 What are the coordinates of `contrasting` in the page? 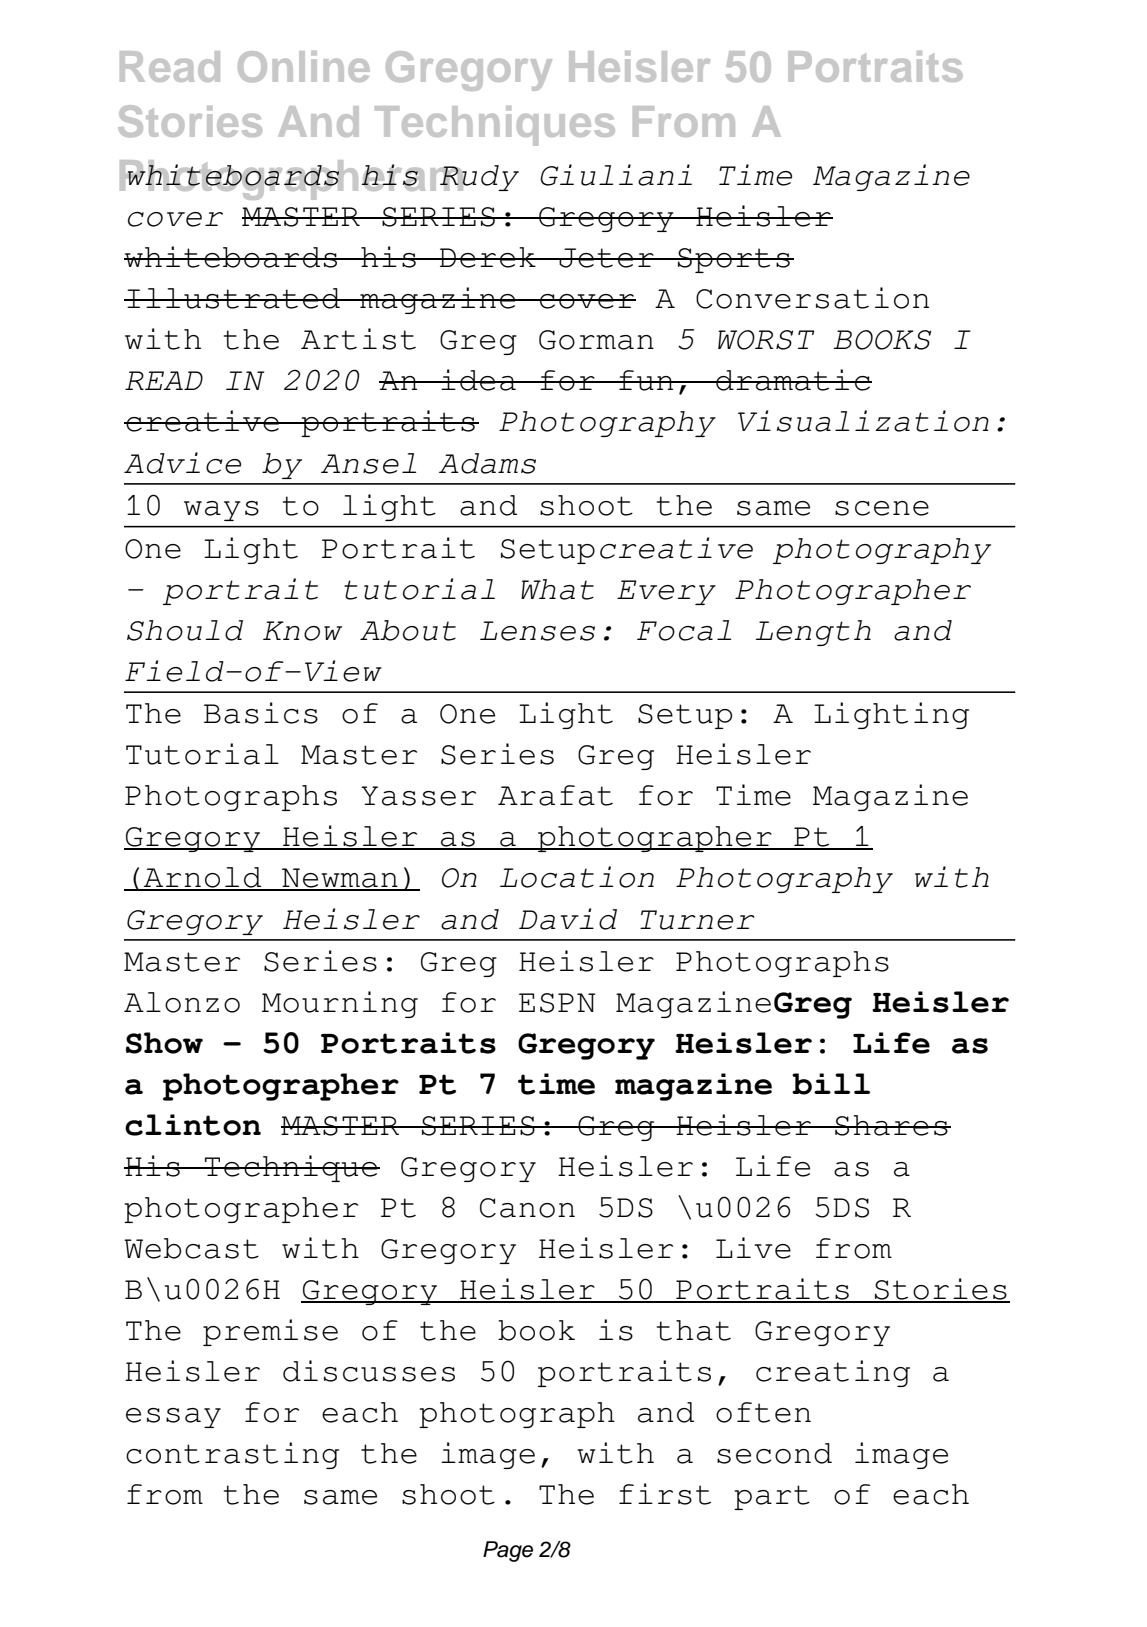 It's located at (232, 1455).
